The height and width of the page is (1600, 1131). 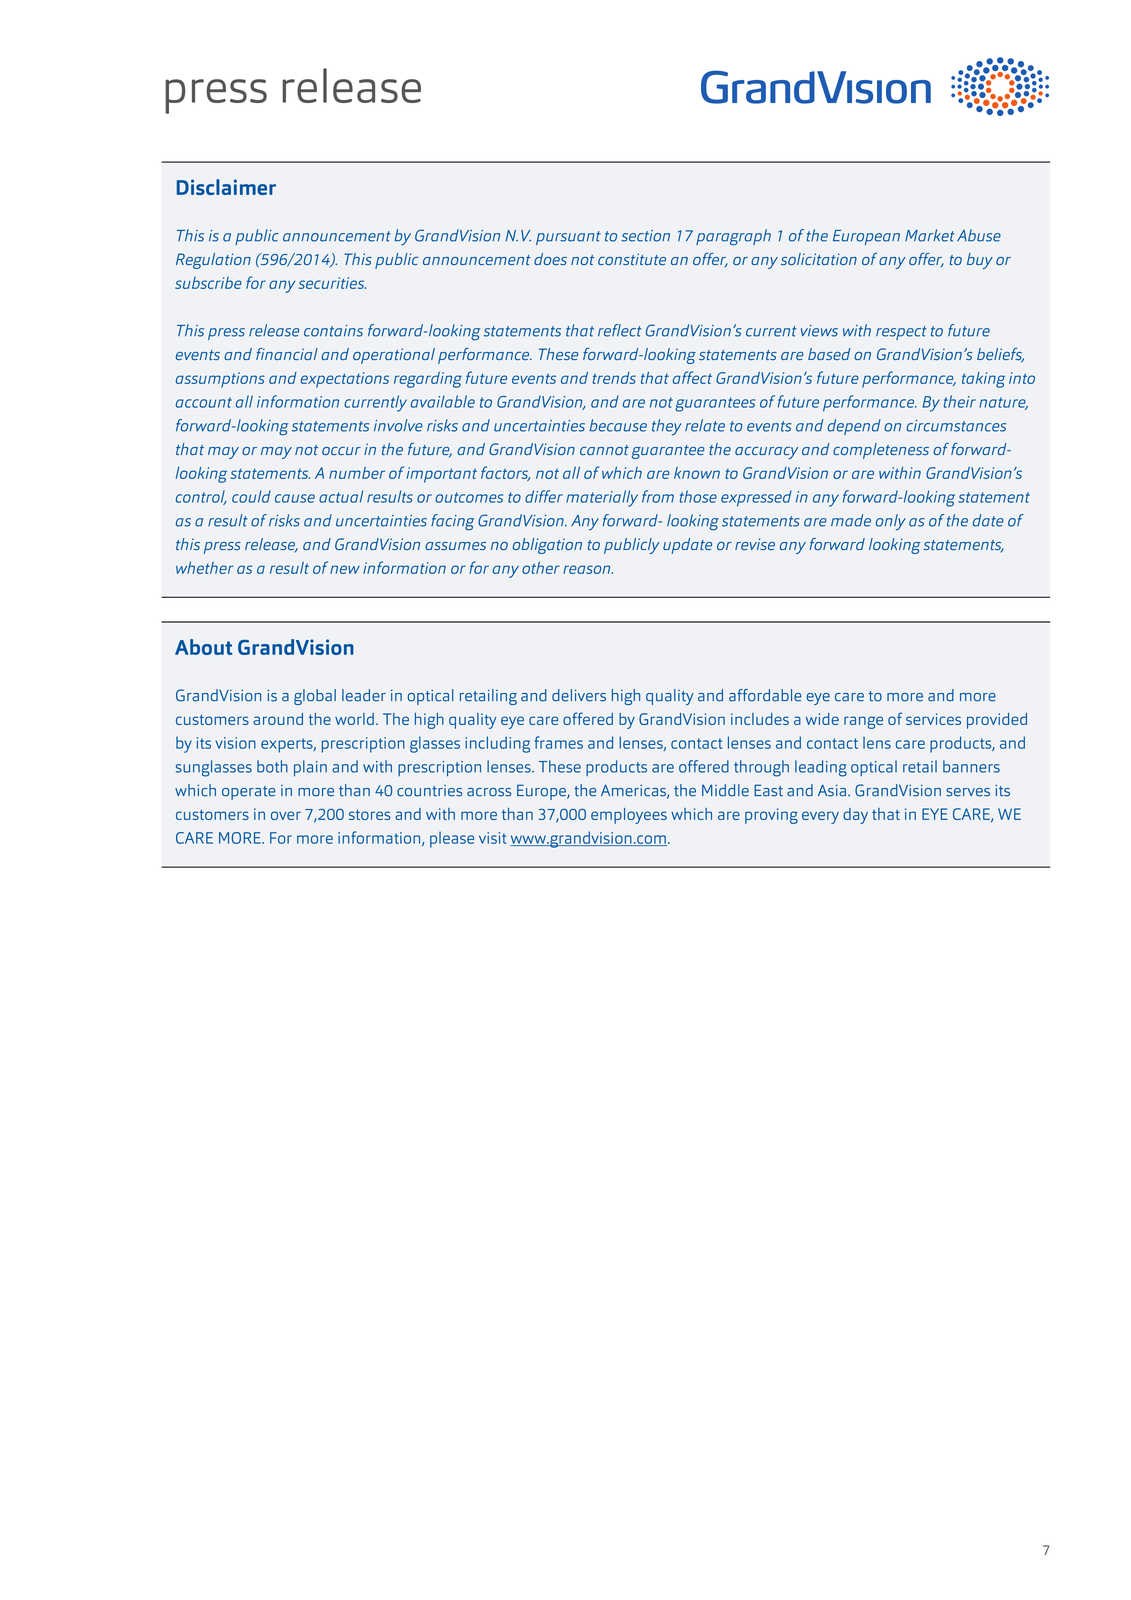 What do you see at coordinates (226, 187) in the page?
I see `Disclaimer` at bounding box center [226, 187].
